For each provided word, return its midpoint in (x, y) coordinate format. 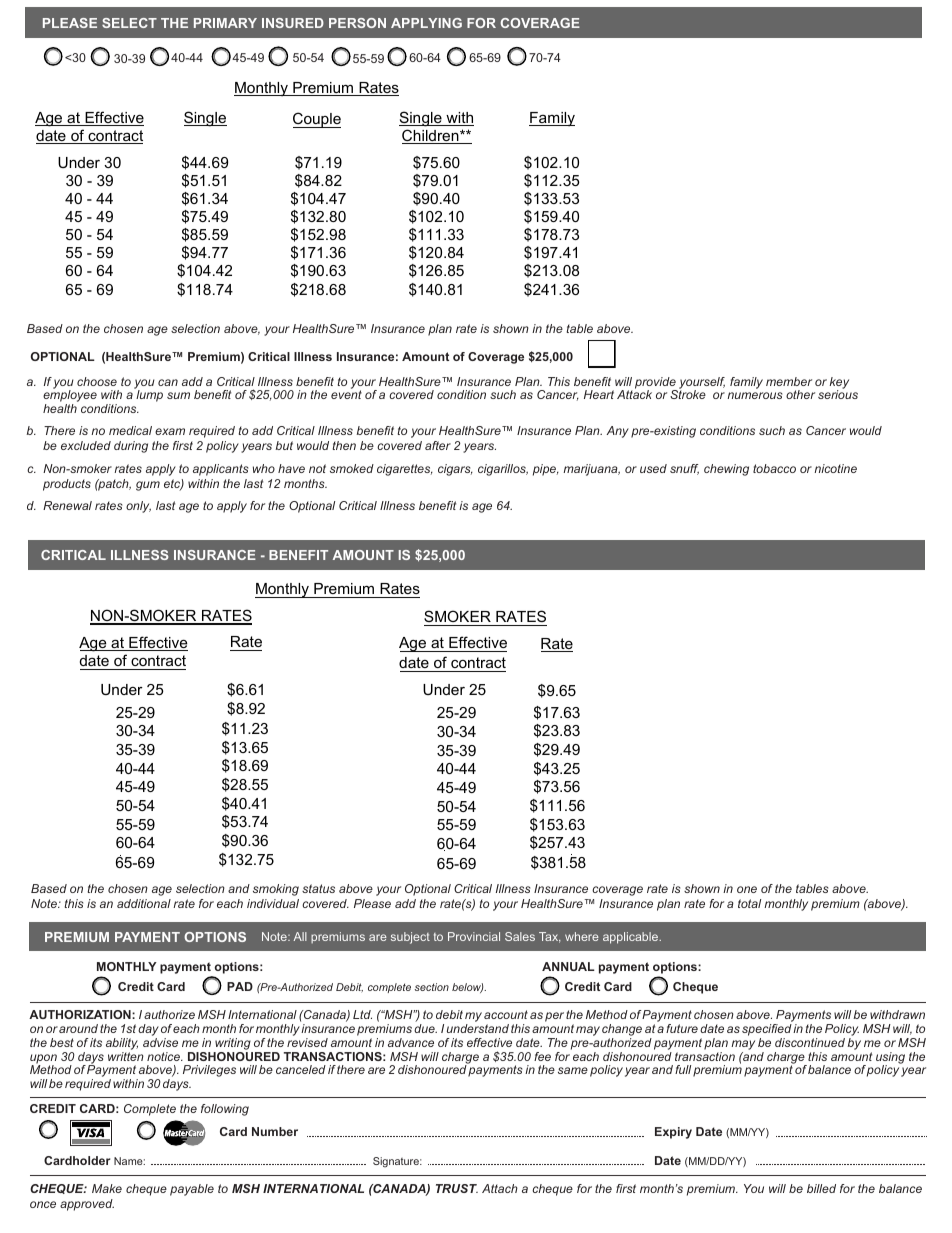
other (800, 394)
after (438, 445)
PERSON (357, 23)
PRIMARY (225, 23)
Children (431, 136)
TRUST (457, 1188)
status (318, 888)
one (747, 889)
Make (107, 1188)
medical (130, 430)
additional (144, 903)
